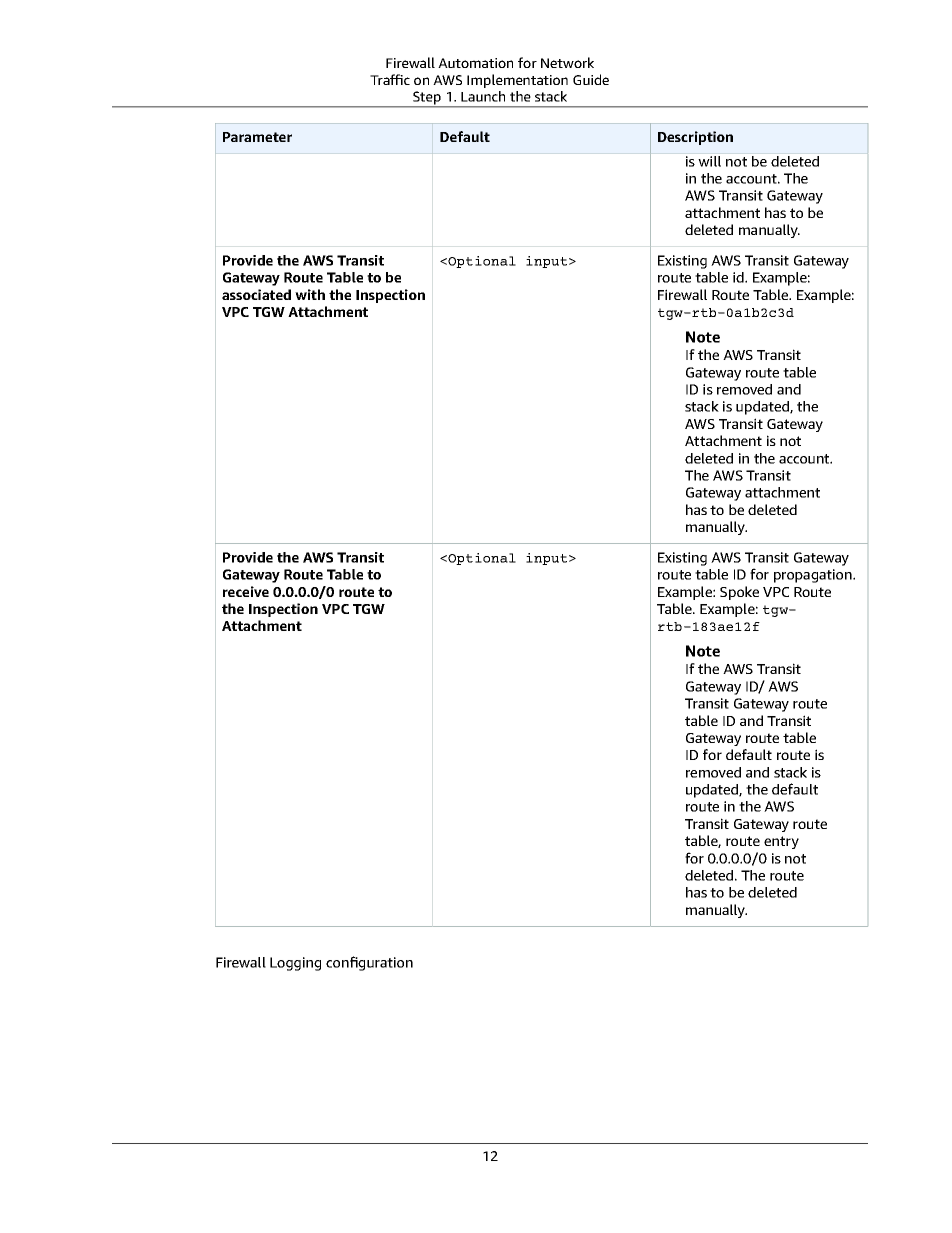 The image size is (952, 1233). What do you see at coordinates (257, 137) in the screenshot?
I see `Parameter` at bounding box center [257, 137].
